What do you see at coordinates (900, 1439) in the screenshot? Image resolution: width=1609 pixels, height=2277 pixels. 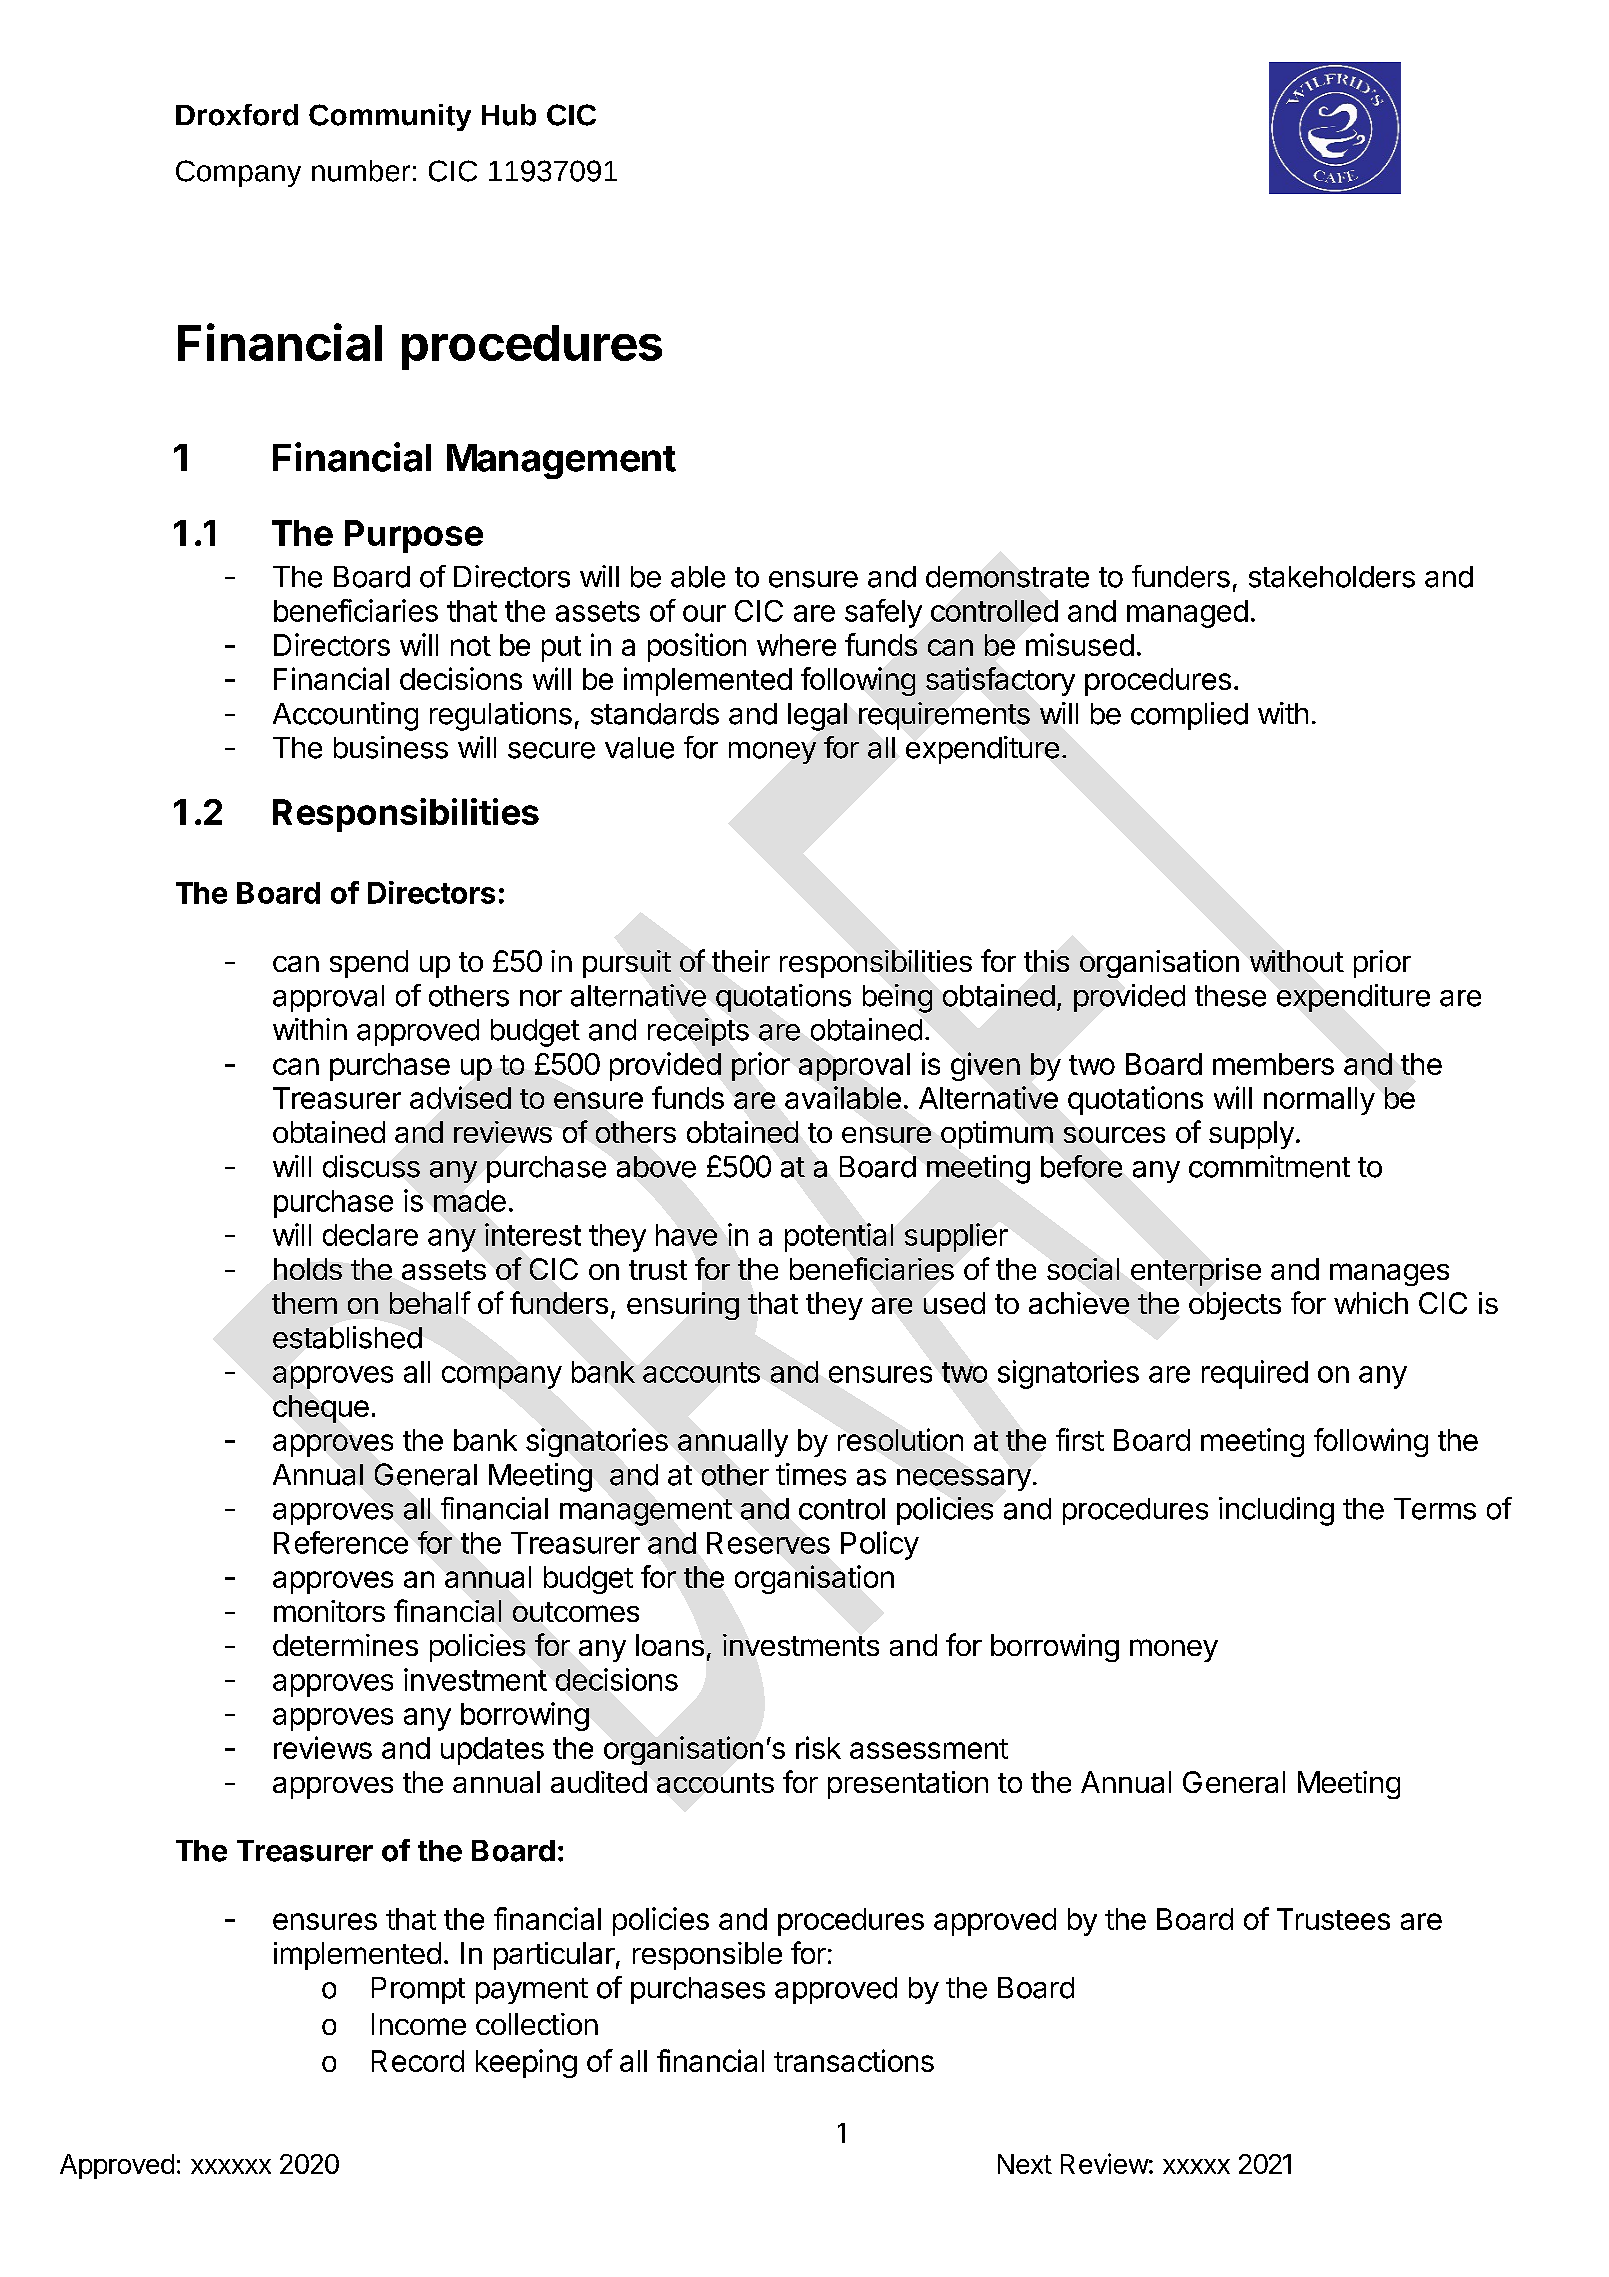 I see `resolution` at bounding box center [900, 1439].
